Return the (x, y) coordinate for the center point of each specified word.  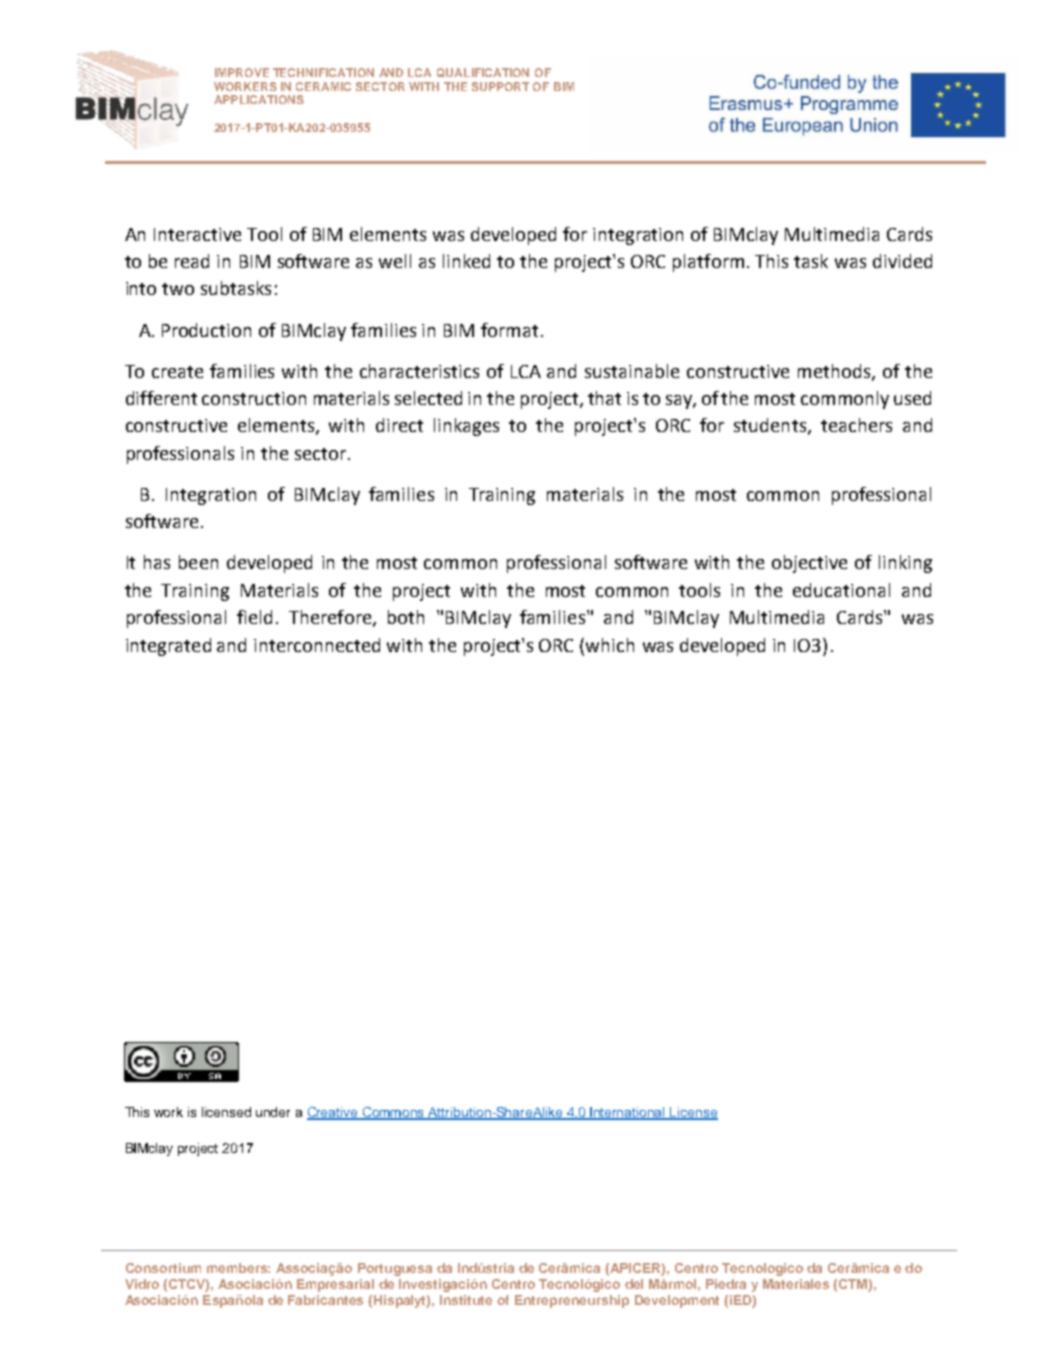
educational (841, 590)
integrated (168, 647)
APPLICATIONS (259, 99)
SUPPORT (500, 86)
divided (902, 261)
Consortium (163, 1268)
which (610, 645)
